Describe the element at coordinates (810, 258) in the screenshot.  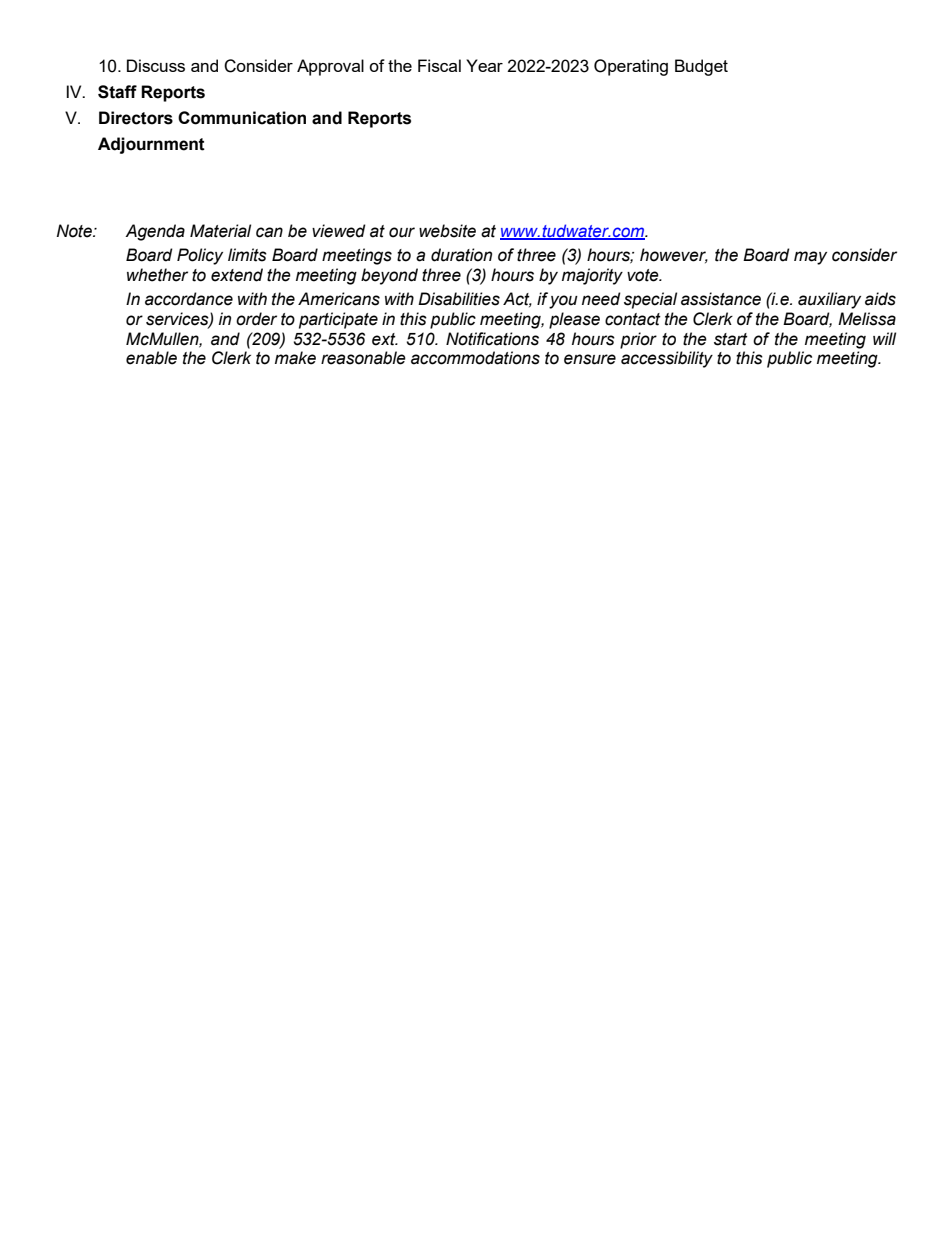
I see `may` at that location.
